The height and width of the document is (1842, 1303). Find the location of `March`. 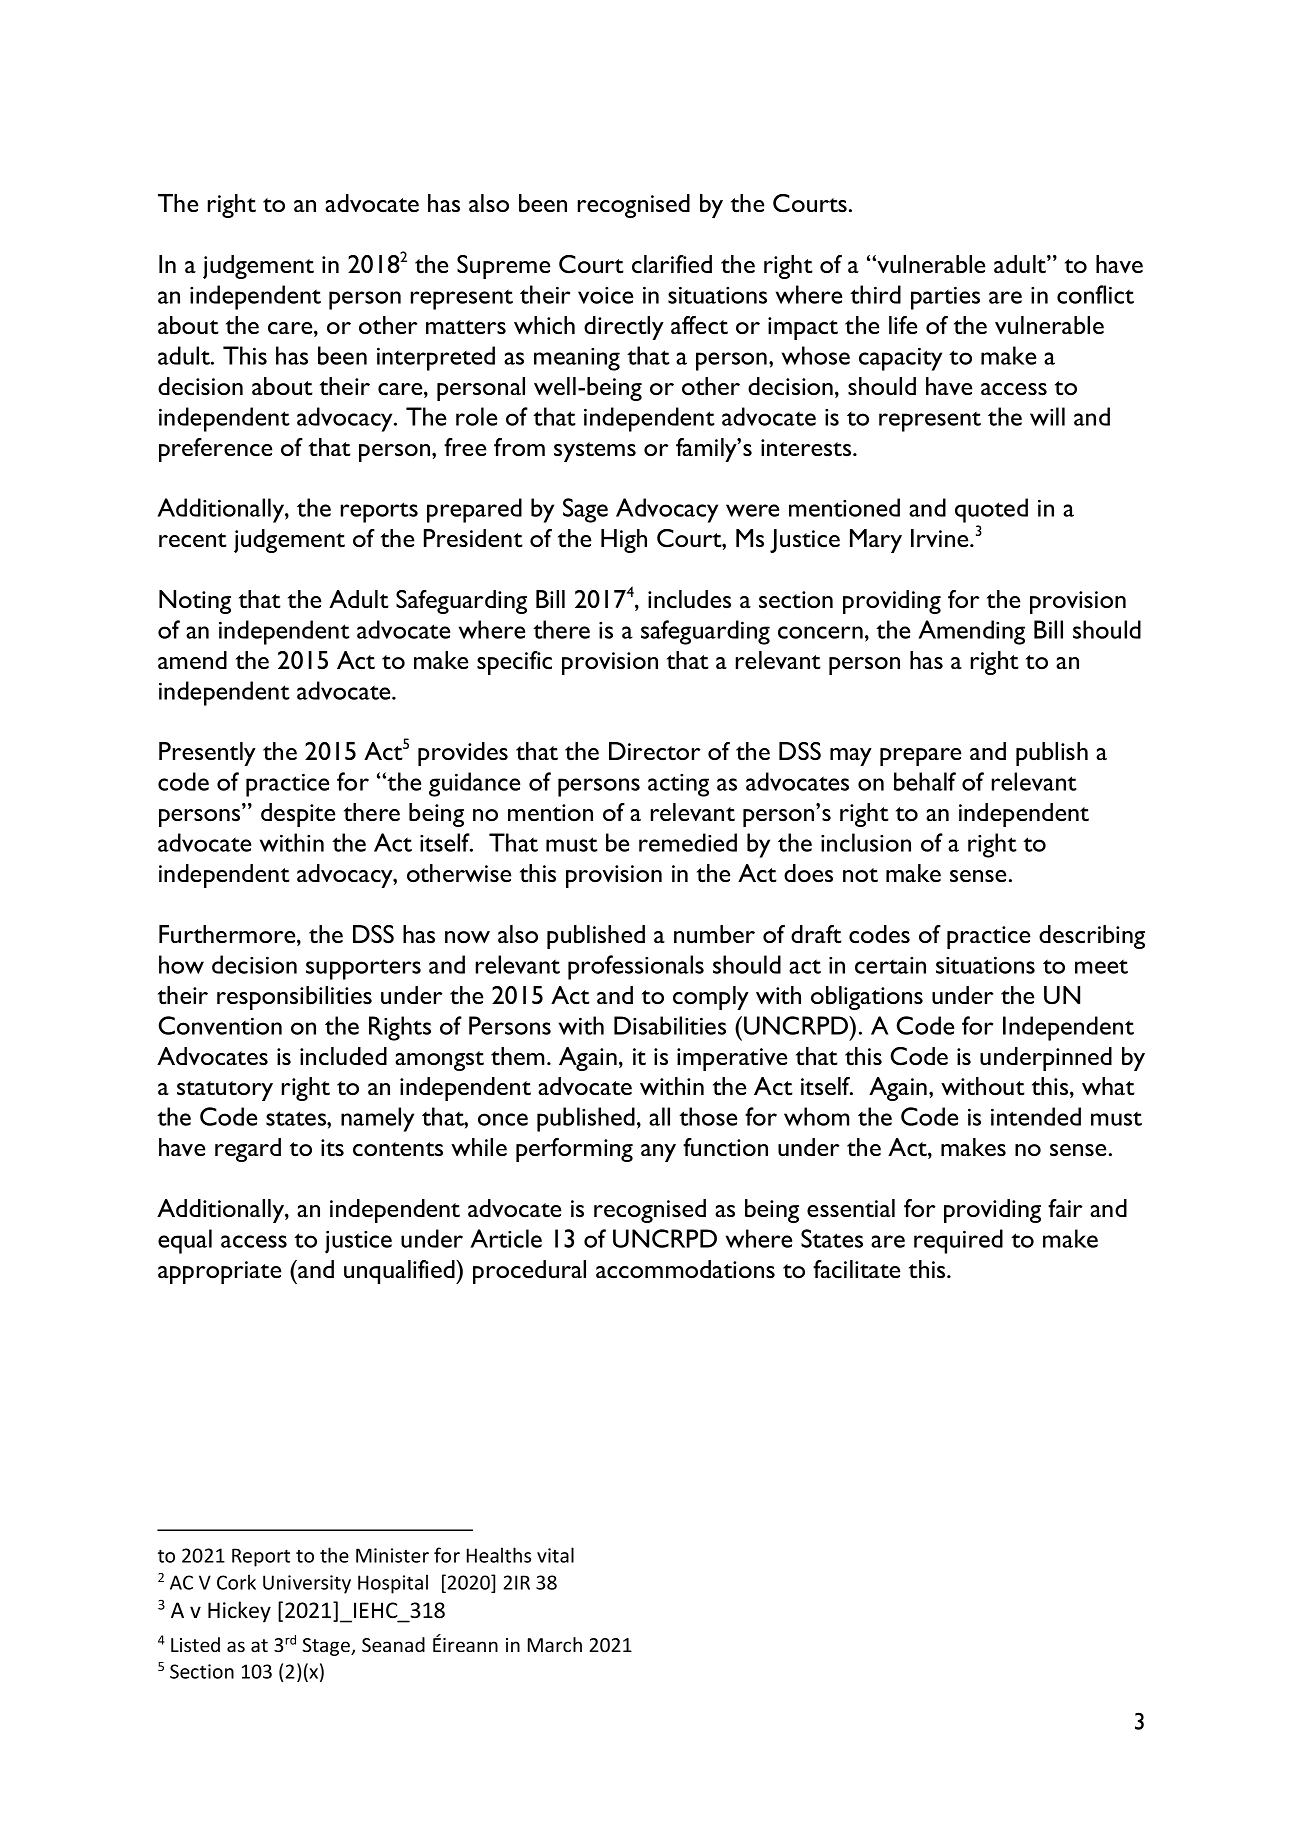

March is located at coordinates (555, 1644).
